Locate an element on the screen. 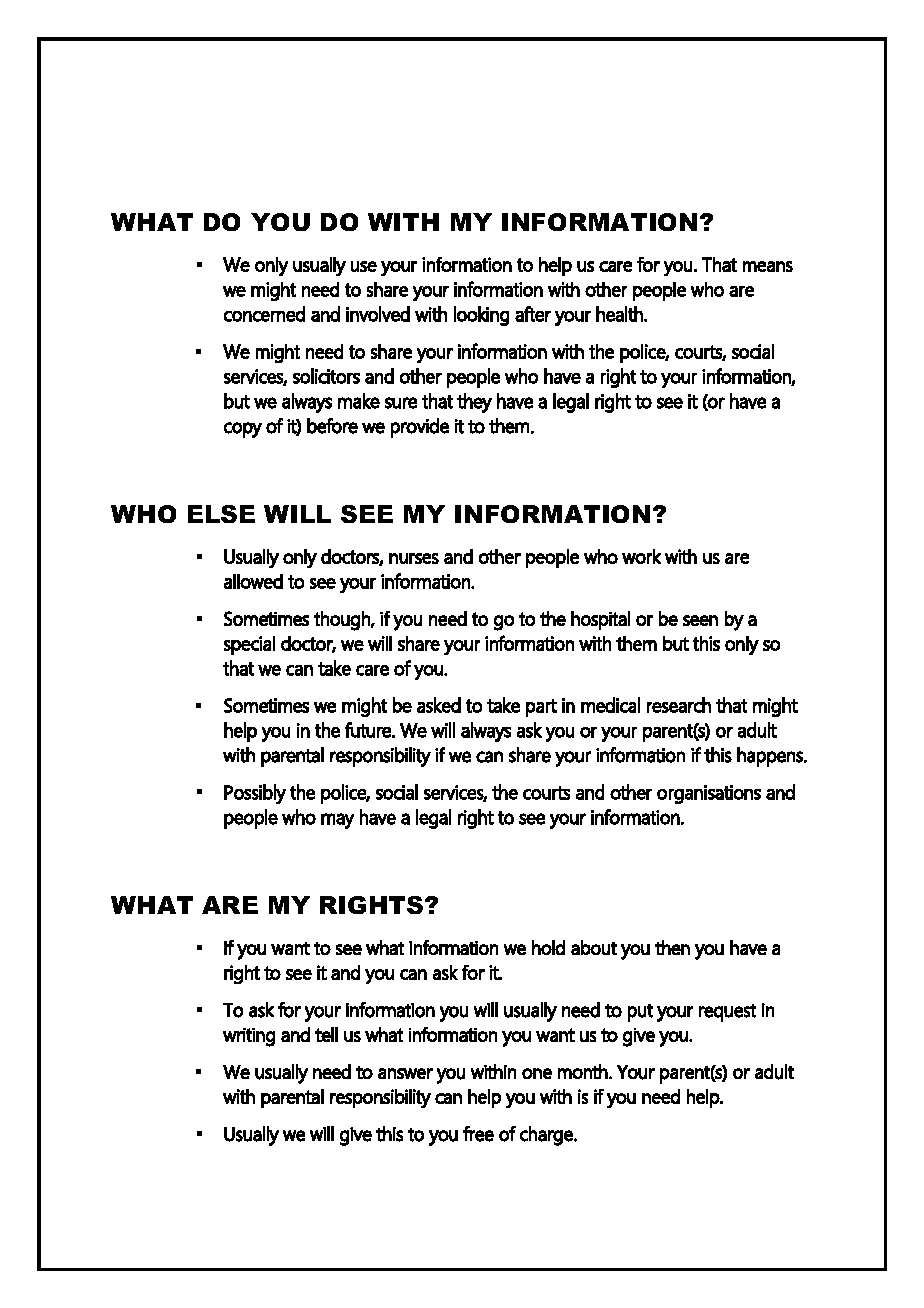 Image resolution: width=924 pixels, height=1308 pixels. then is located at coordinates (672, 947).
